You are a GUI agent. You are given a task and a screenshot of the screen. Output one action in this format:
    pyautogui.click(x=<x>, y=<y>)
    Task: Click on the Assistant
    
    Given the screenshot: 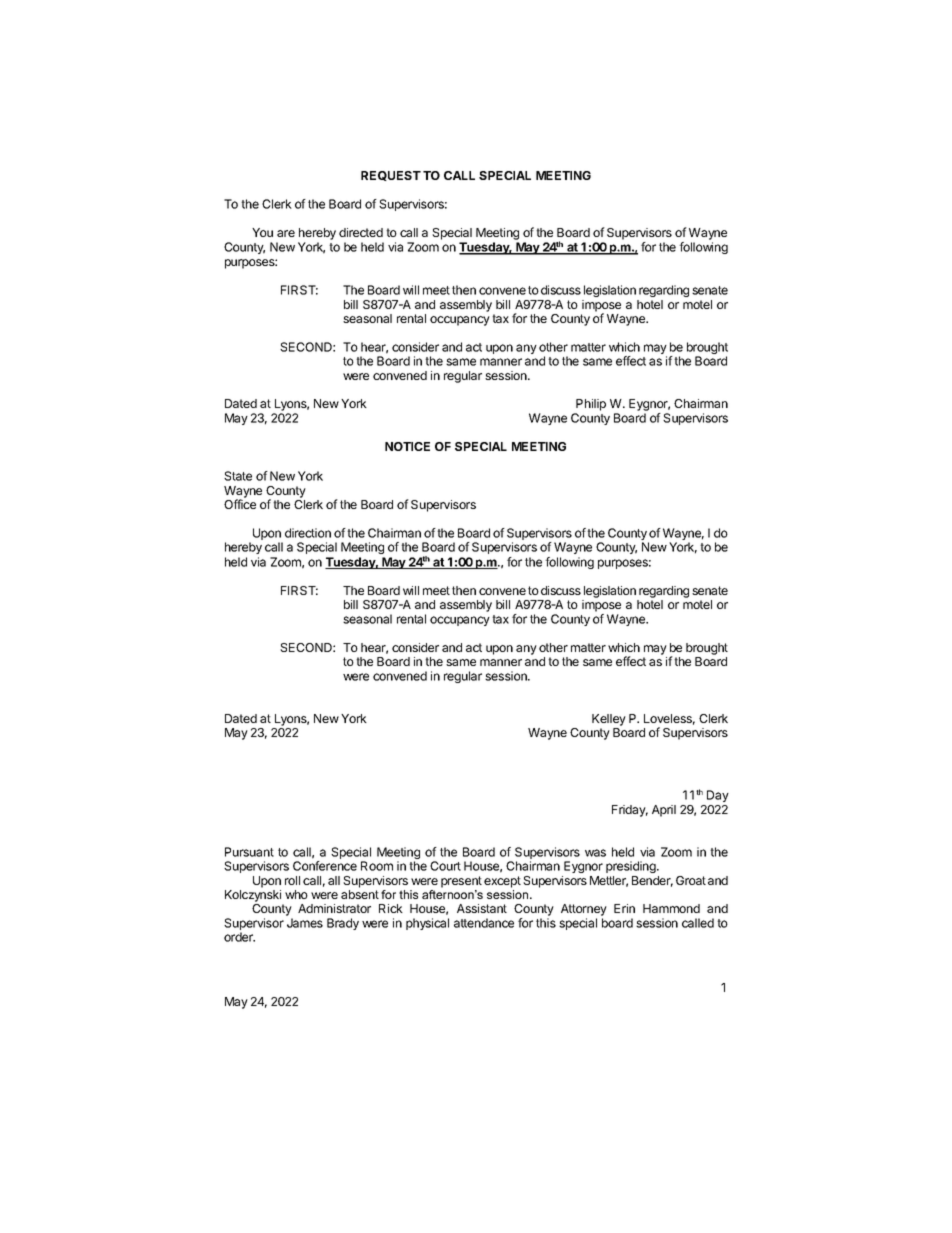 What is the action you would take?
    pyautogui.click(x=482, y=908)
